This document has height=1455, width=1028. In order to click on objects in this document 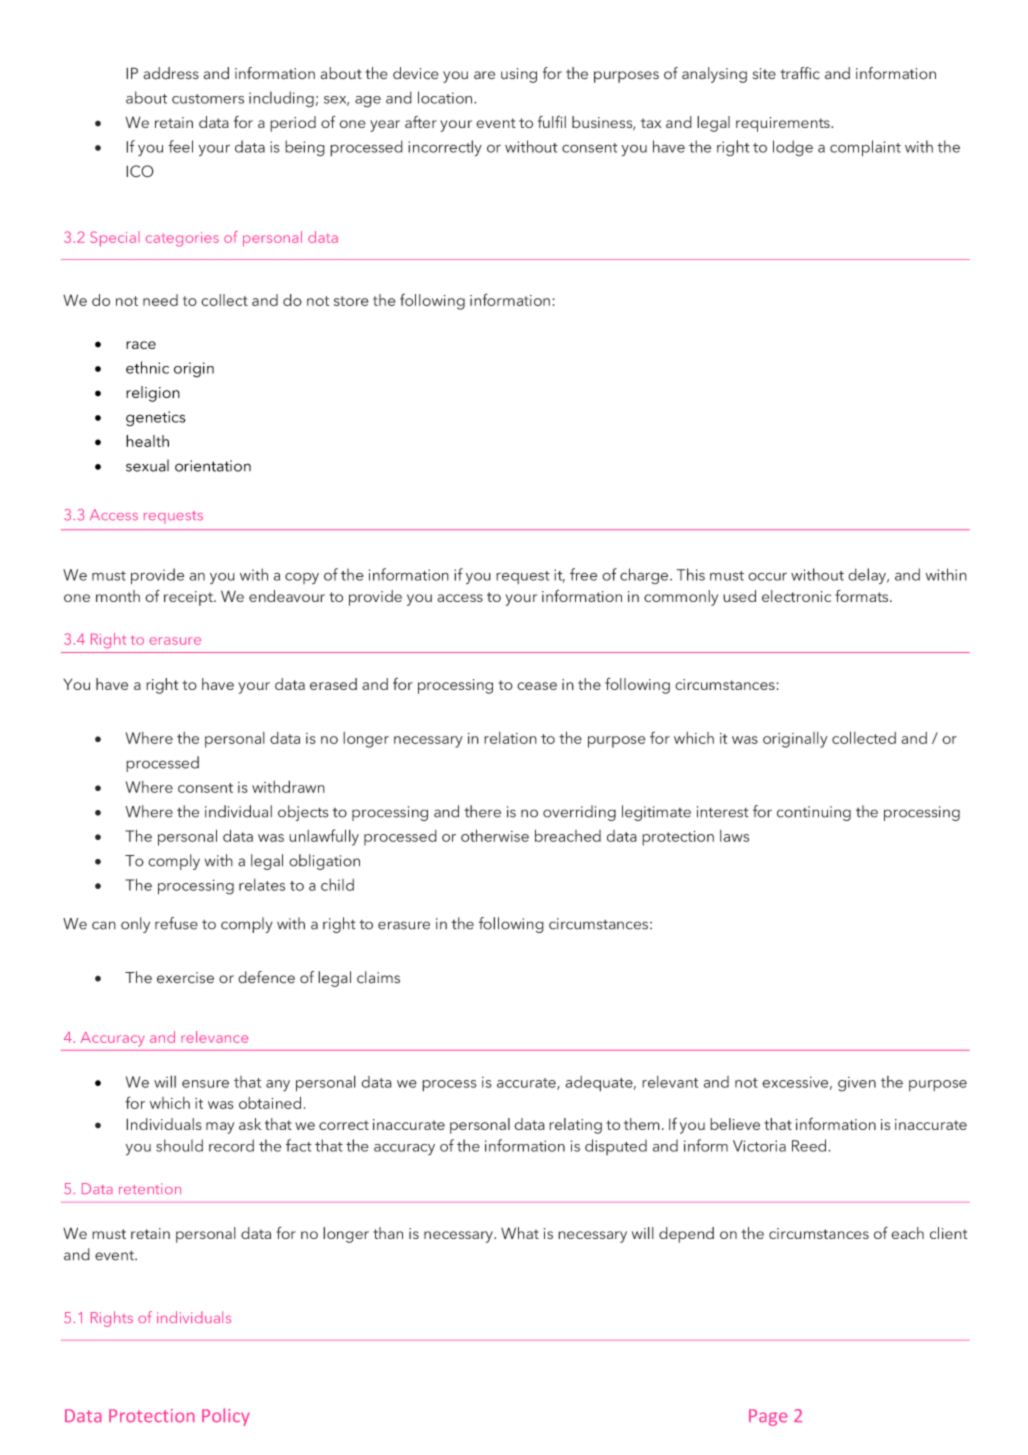, I will do `click(303, 813)`.
